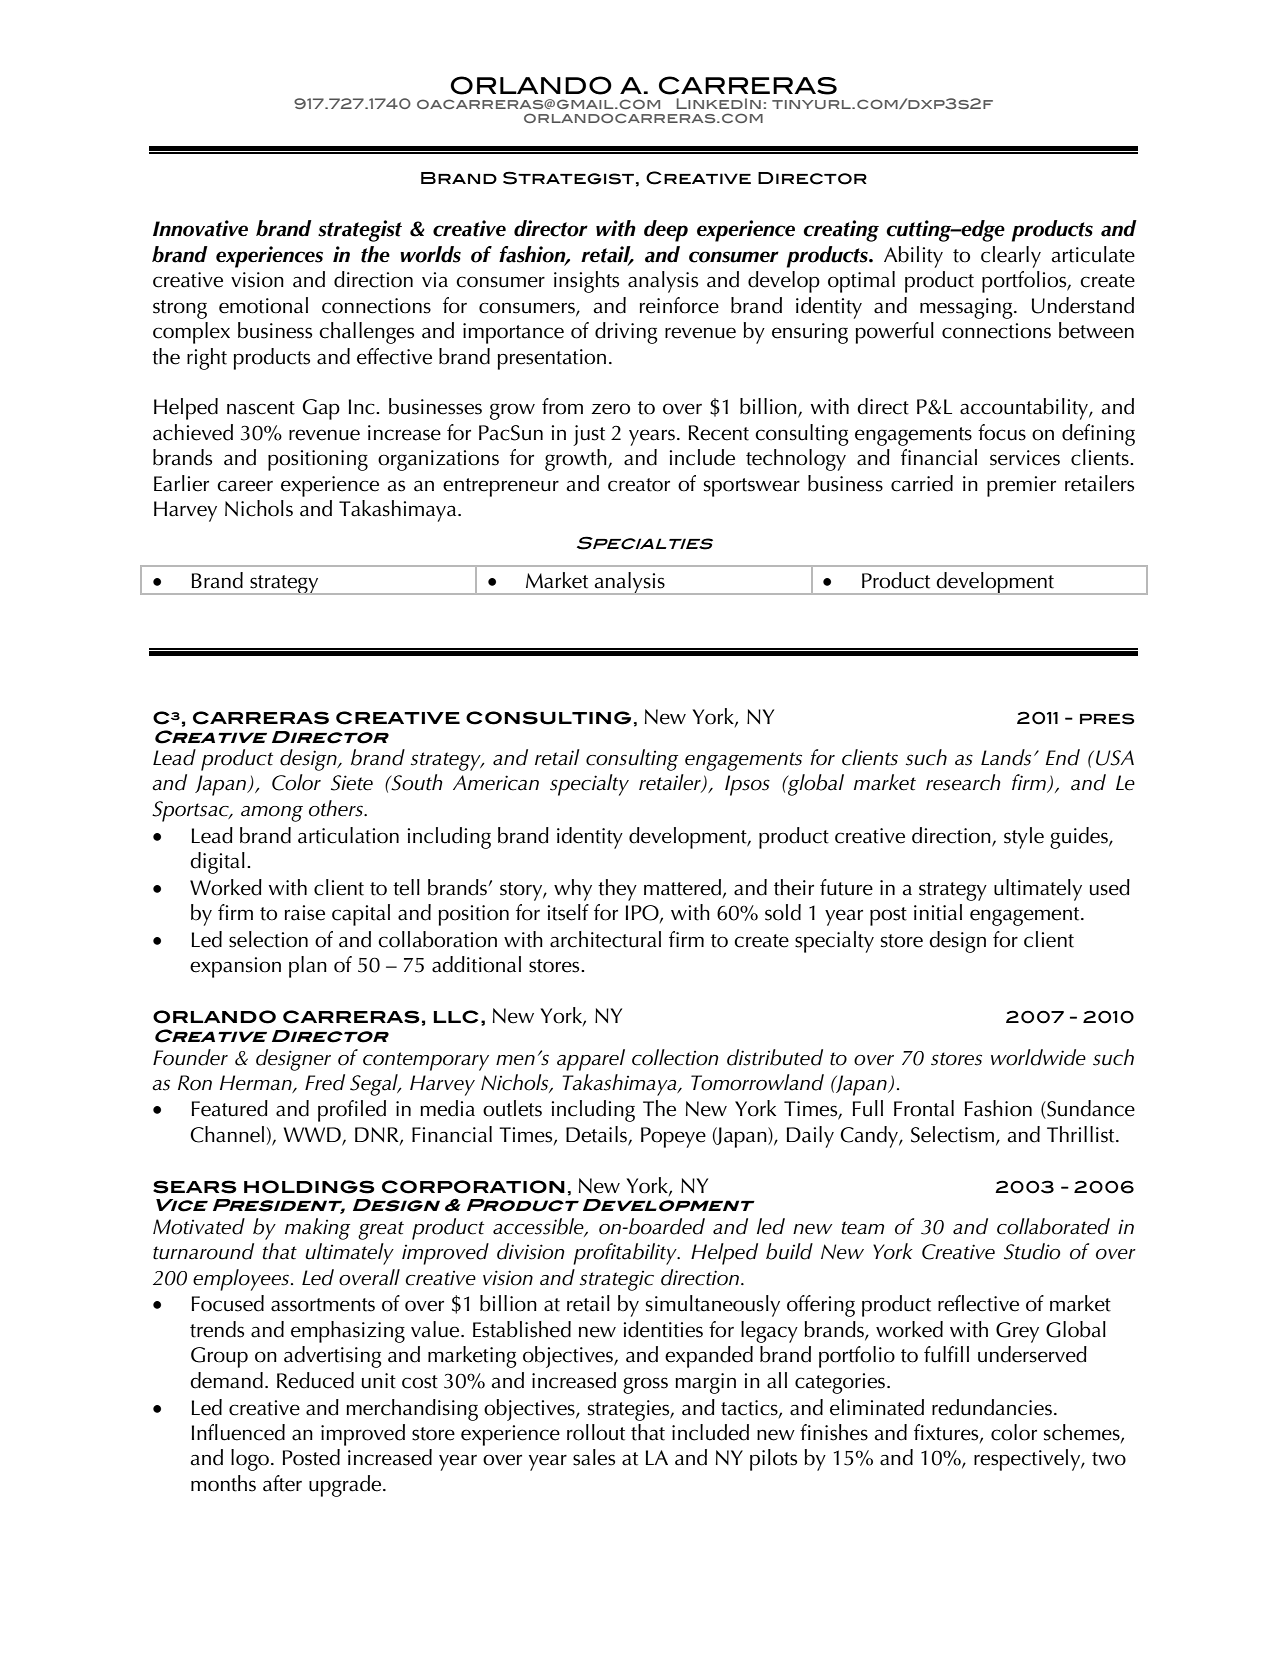  I want to click on deep, so click(666, 231).
